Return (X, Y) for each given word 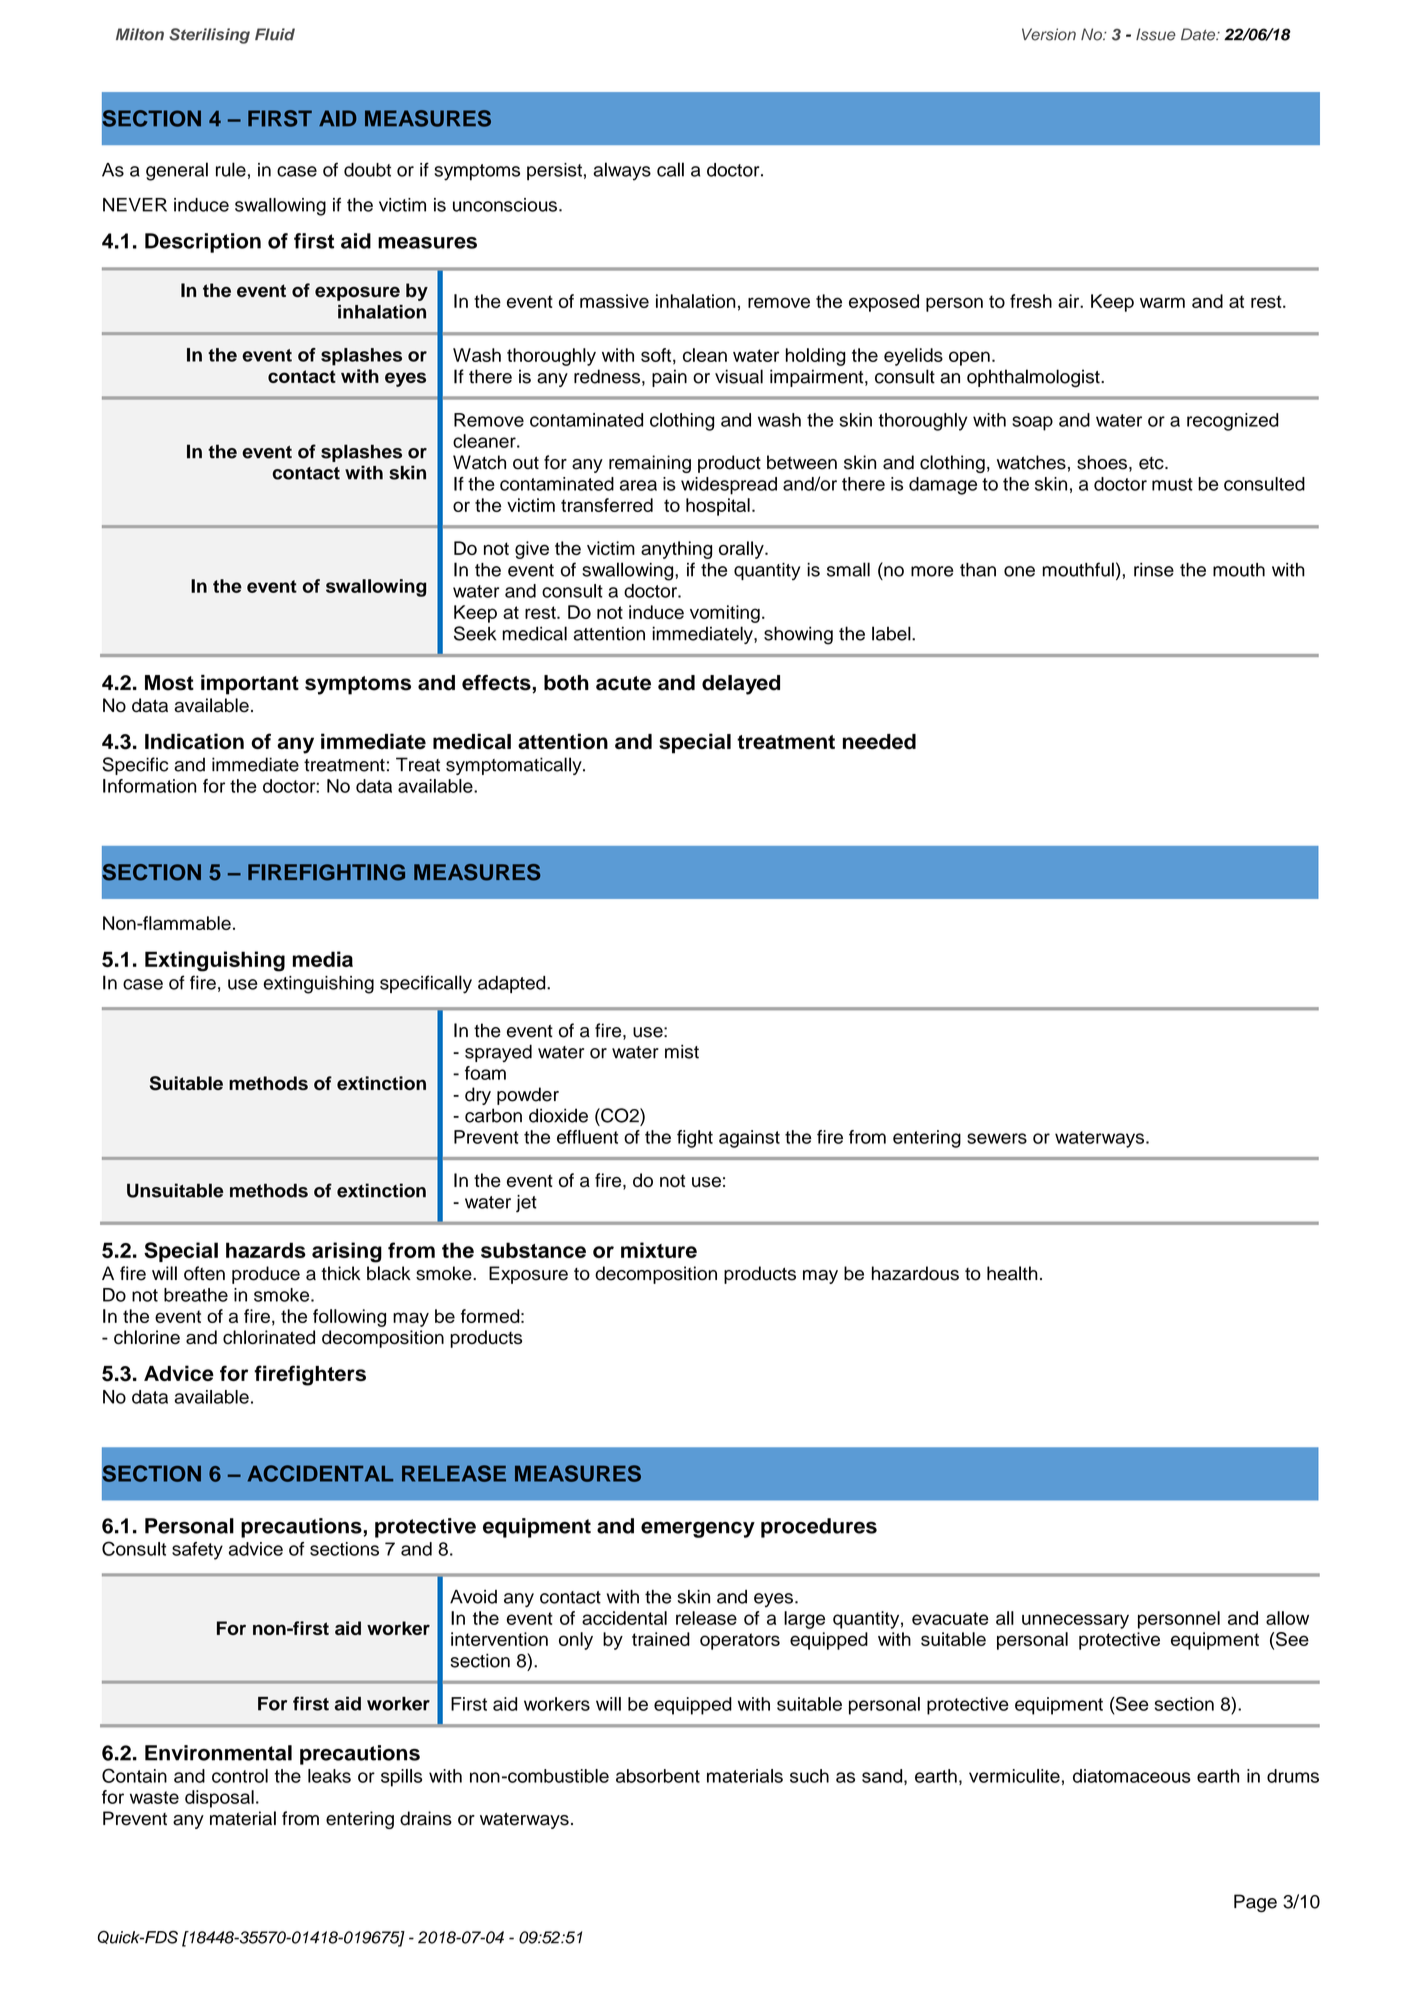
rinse (1154, 570)
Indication (194, 741)
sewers (997, 1138)
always (622, 171)
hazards (266, 1250)
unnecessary (1075, 1621)
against (749, 1139)
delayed (741, 685)
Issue (1156, 34)
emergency (698, 1529)
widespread (729, 486)
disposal (219, 1799)
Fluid (275, 34)
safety (197, 1551)
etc (1152, 463)
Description (203, 243)
